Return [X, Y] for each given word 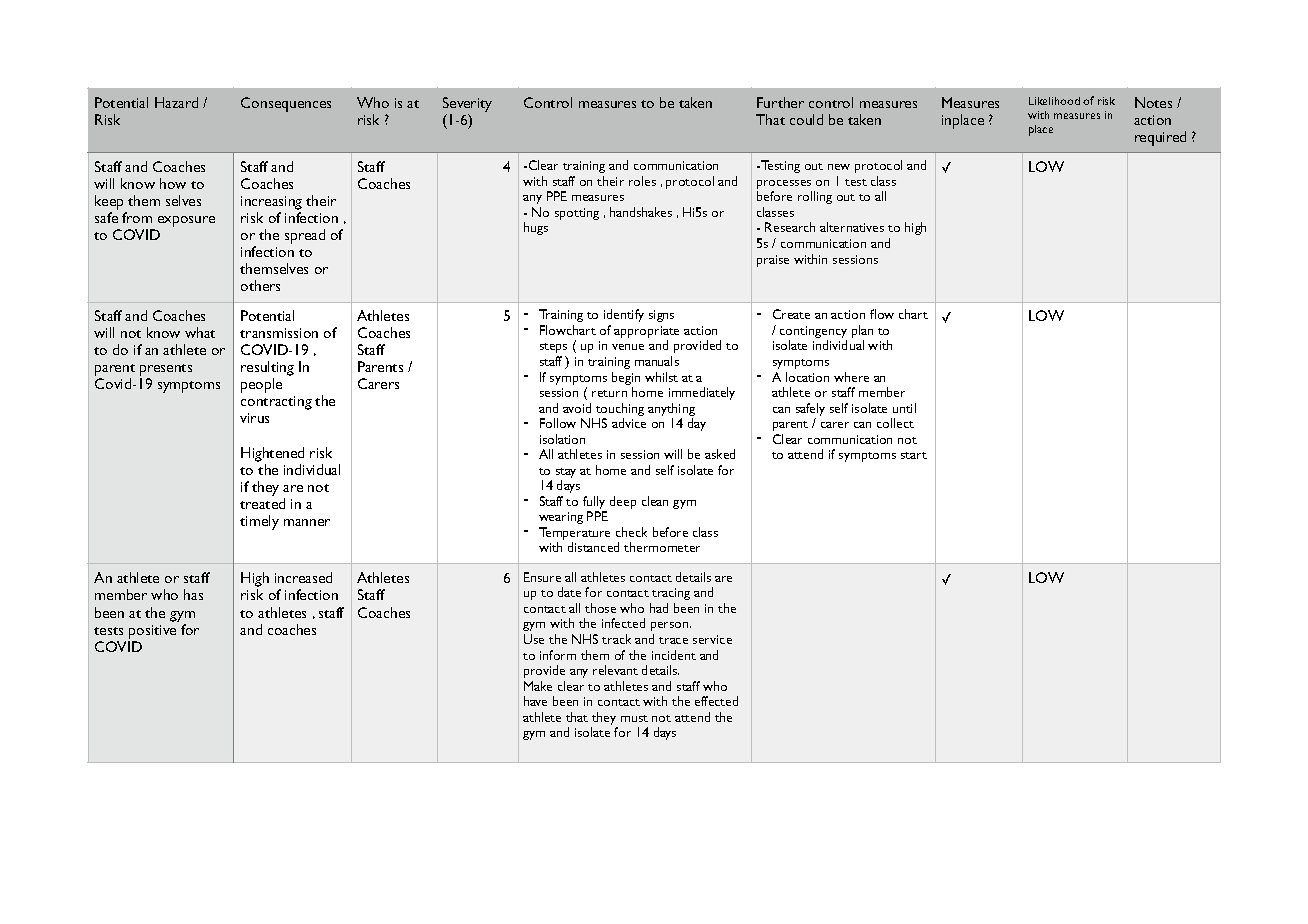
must [634, 718]
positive [152, 632]
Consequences [286, 104]
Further [780, 102]
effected [716, 701]
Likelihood [1054, 101]
